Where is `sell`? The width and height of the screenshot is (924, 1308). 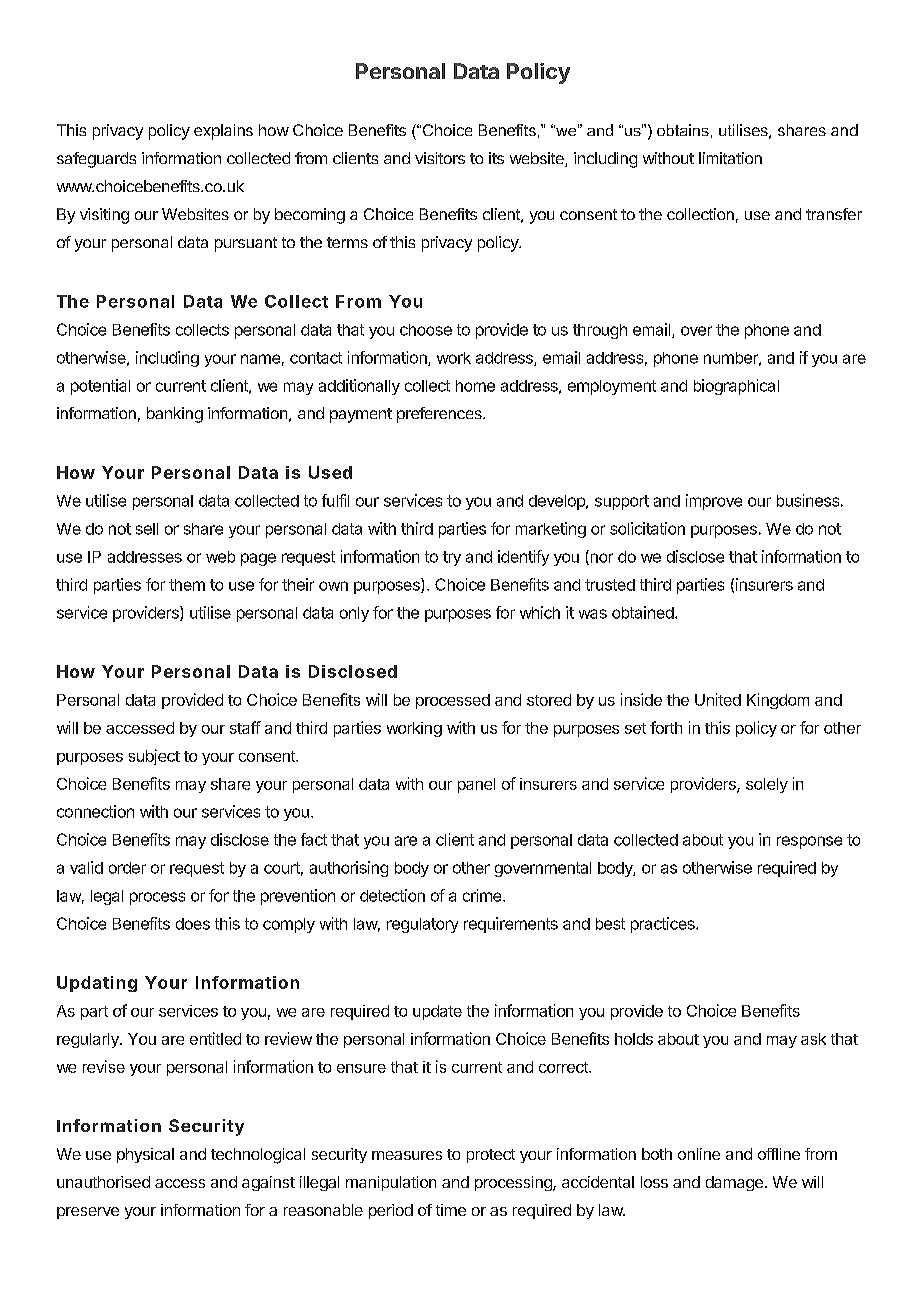 sell is located at coordinates (147, 529).
